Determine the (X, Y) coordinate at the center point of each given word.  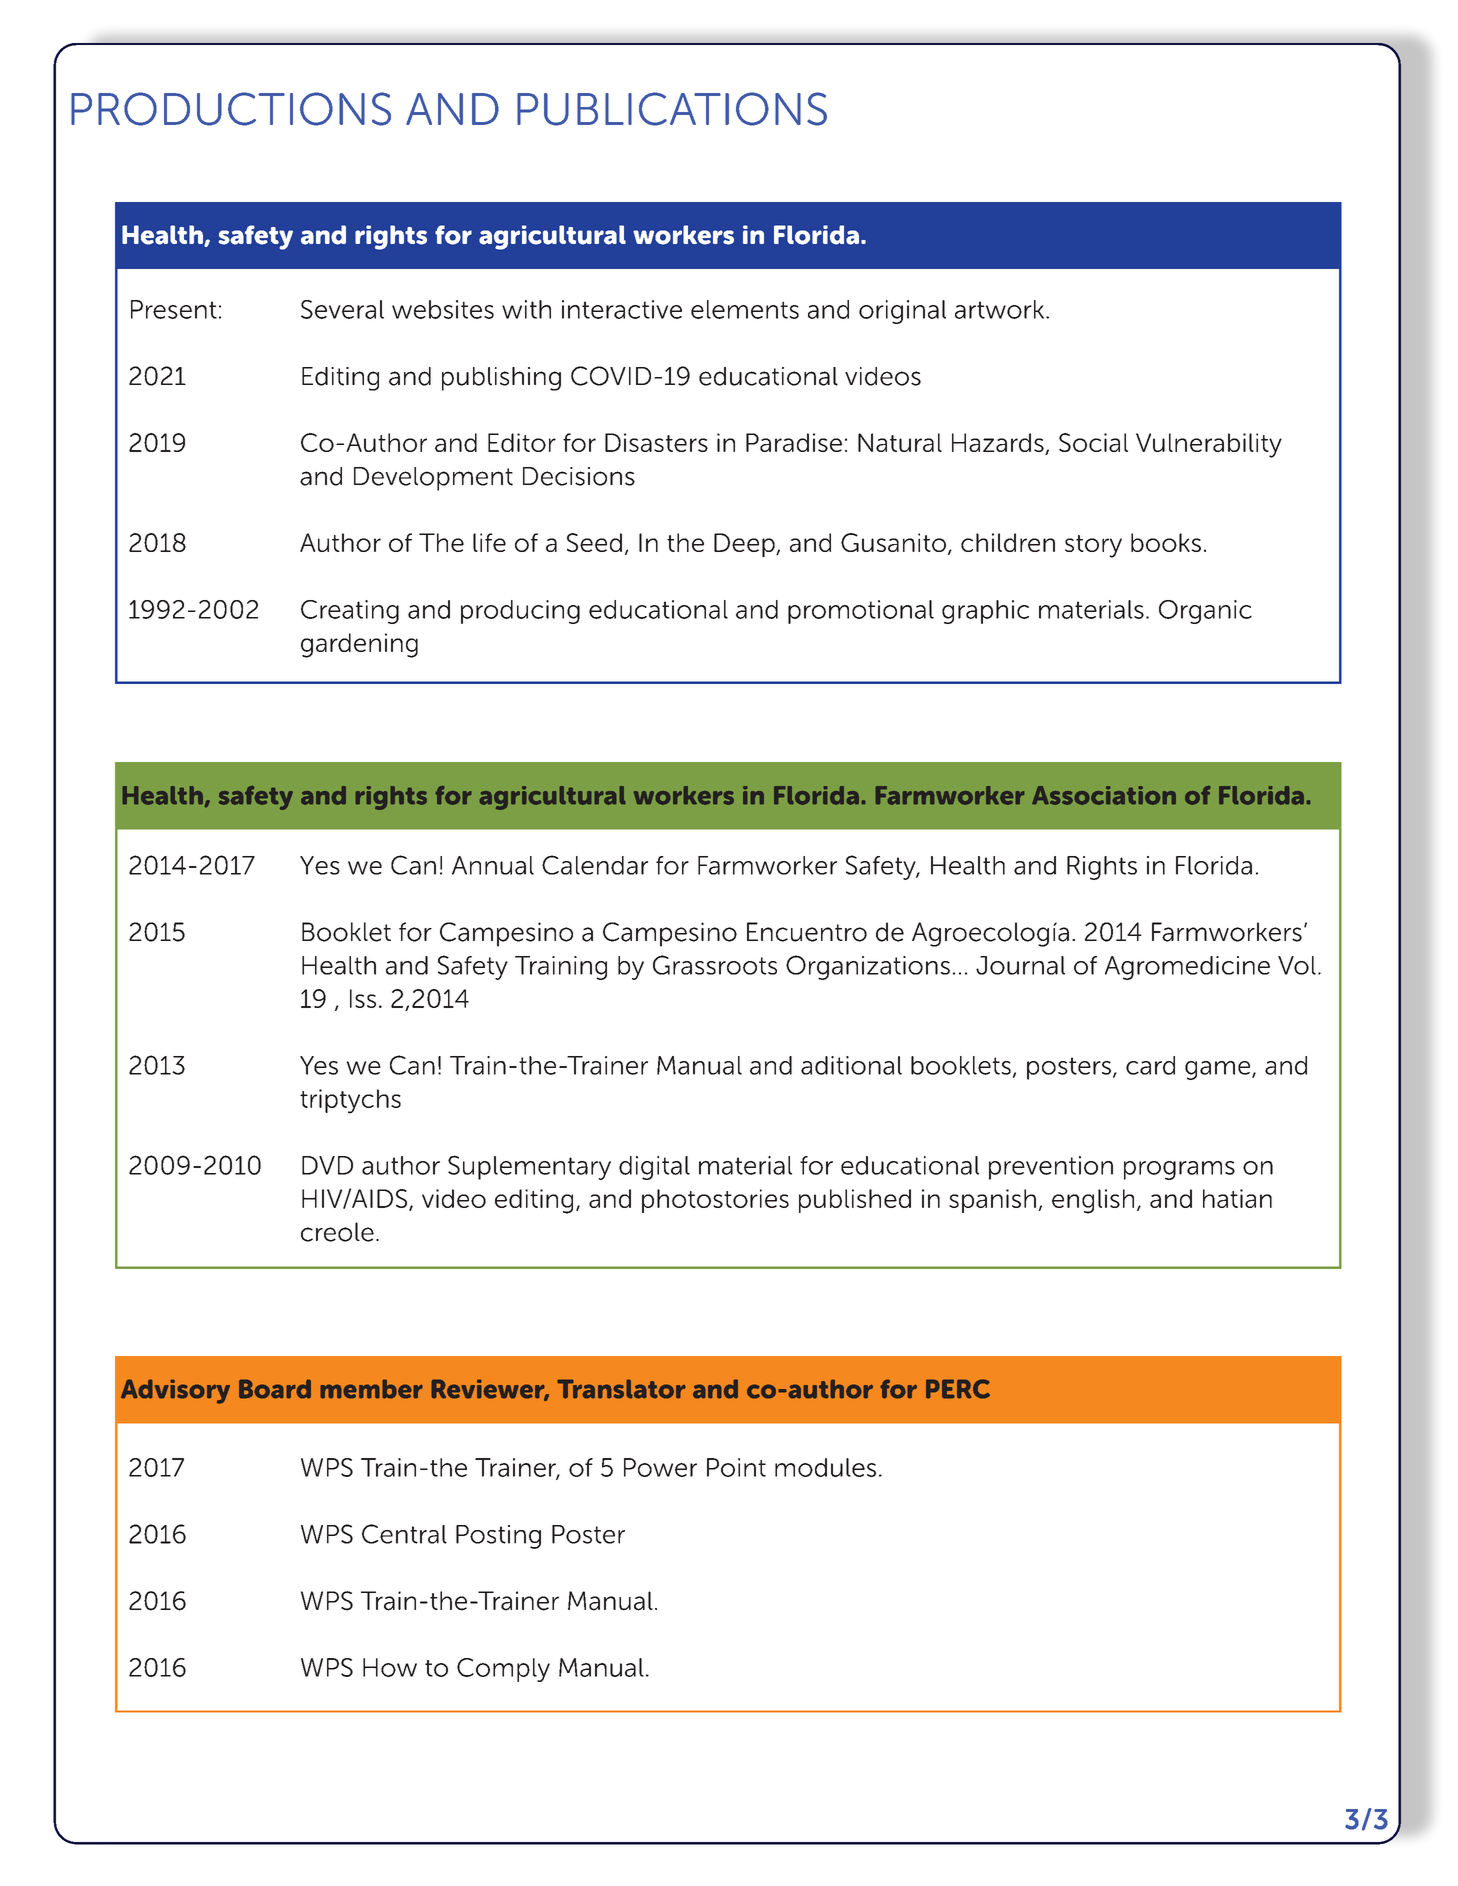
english (1093, 1201)
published (855, 1201)
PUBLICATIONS (672, 109)
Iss (363, 998)
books (1166, 542)
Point (736, 1467)
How (390, 1667)
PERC (958, 1389)
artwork (1001, 309)
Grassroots (715, 965)
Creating (350, 612)
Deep (745, 545)
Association (1104, 795)
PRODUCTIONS (231, 109)
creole (337, 1232)
